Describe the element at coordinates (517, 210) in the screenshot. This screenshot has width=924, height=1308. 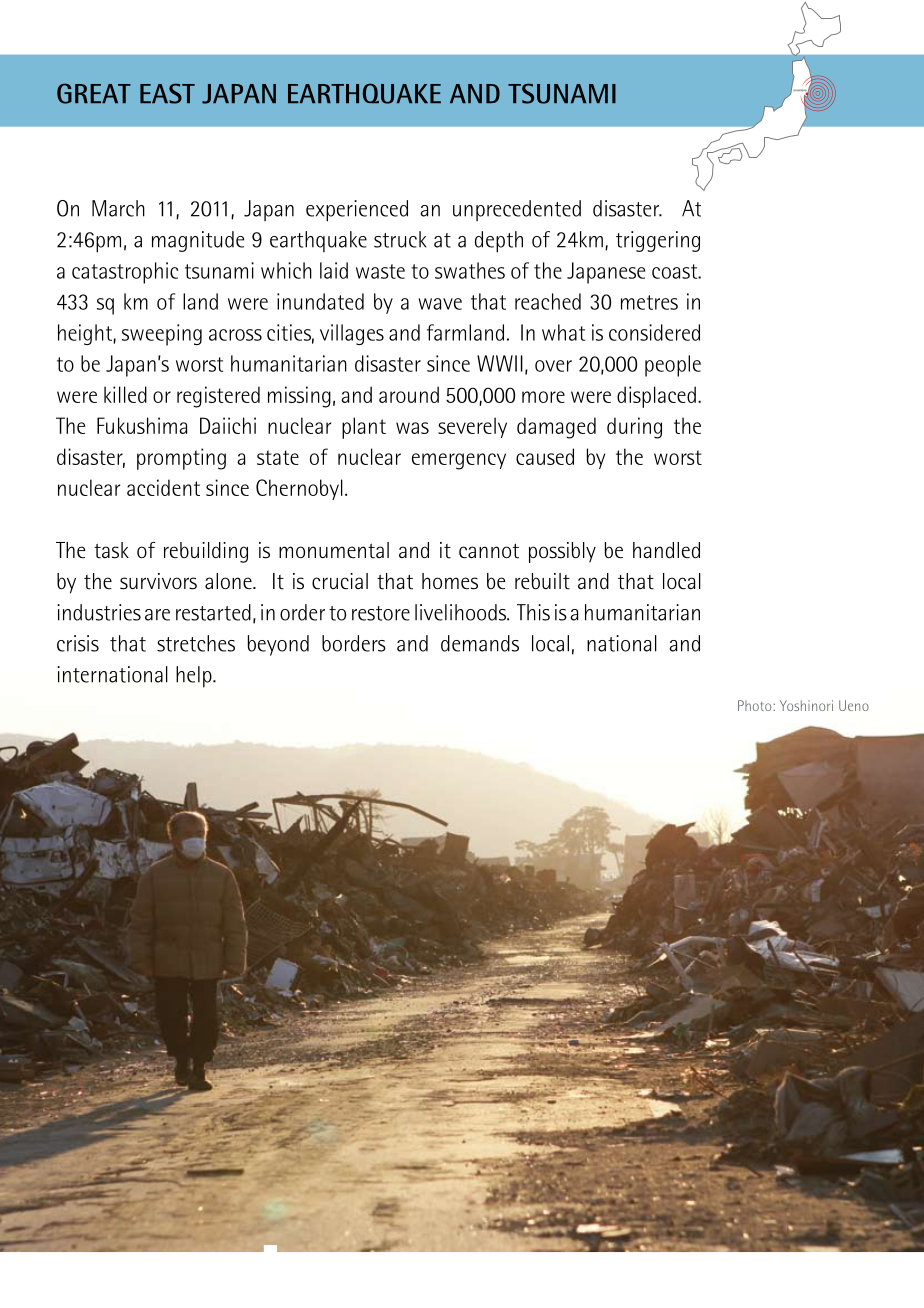
I see `unprecedented` at that location.
